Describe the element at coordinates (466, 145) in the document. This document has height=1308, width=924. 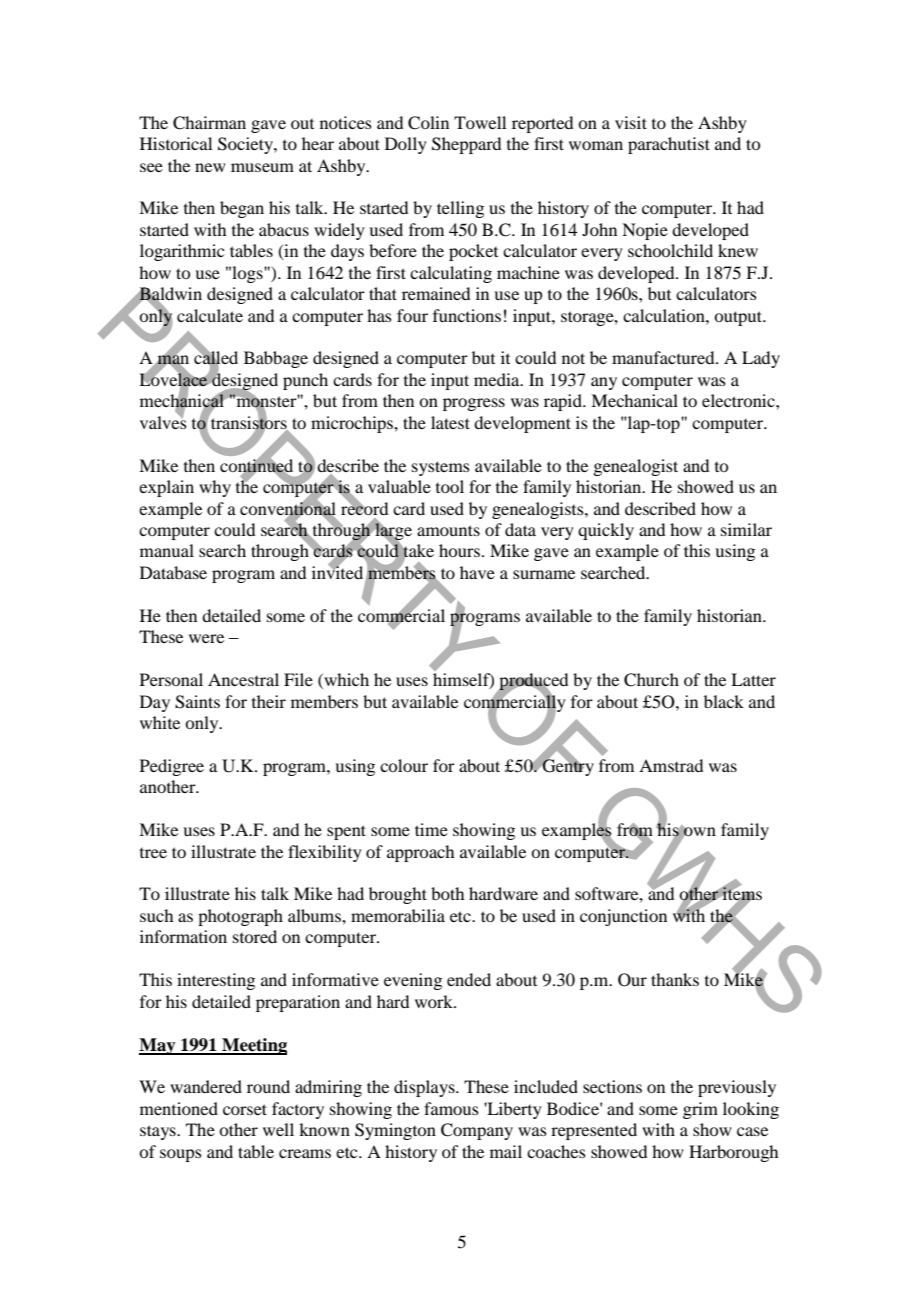
I see `Sheppard` at that location.
